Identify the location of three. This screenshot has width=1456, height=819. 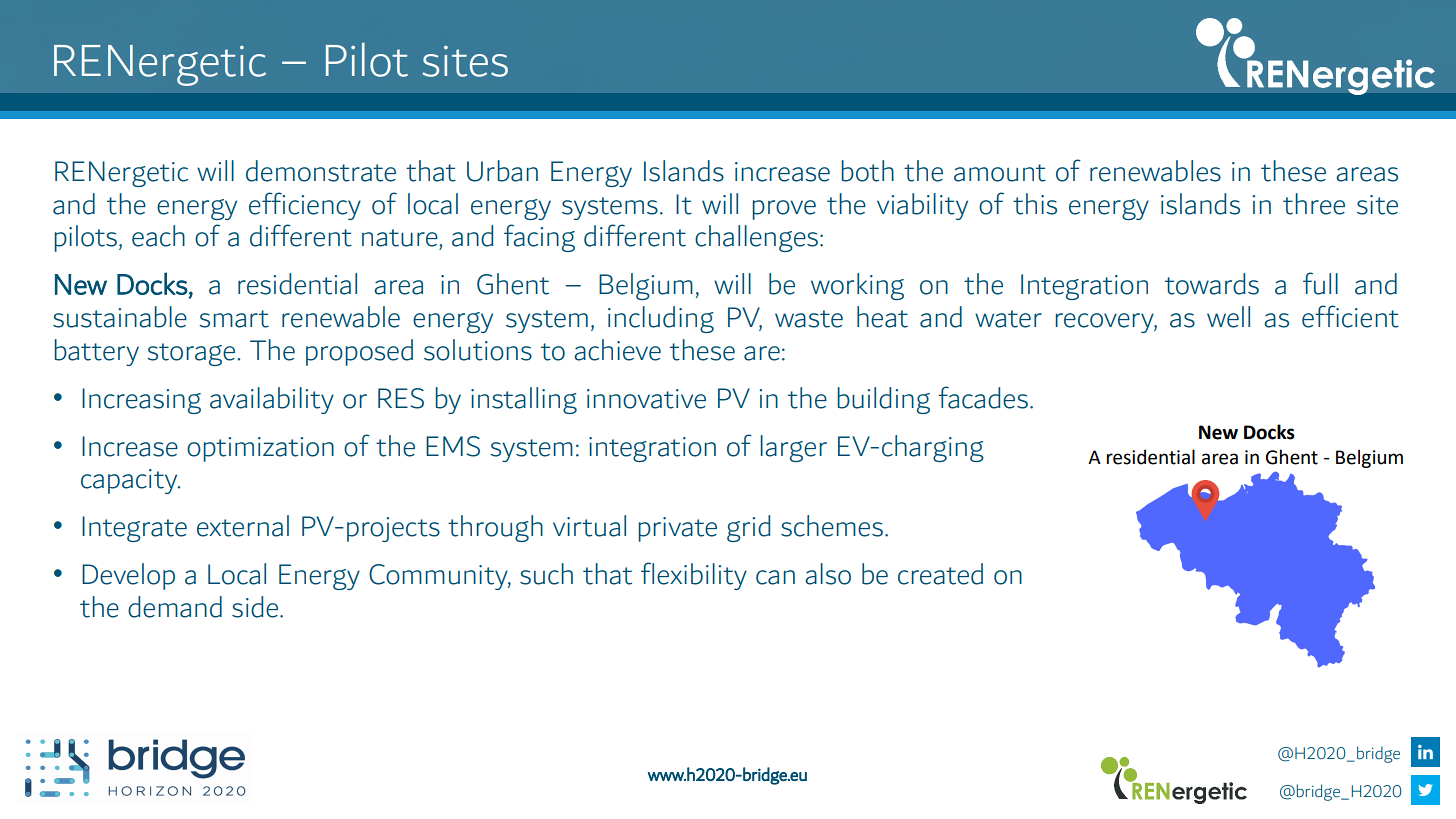
(1314, 204).
